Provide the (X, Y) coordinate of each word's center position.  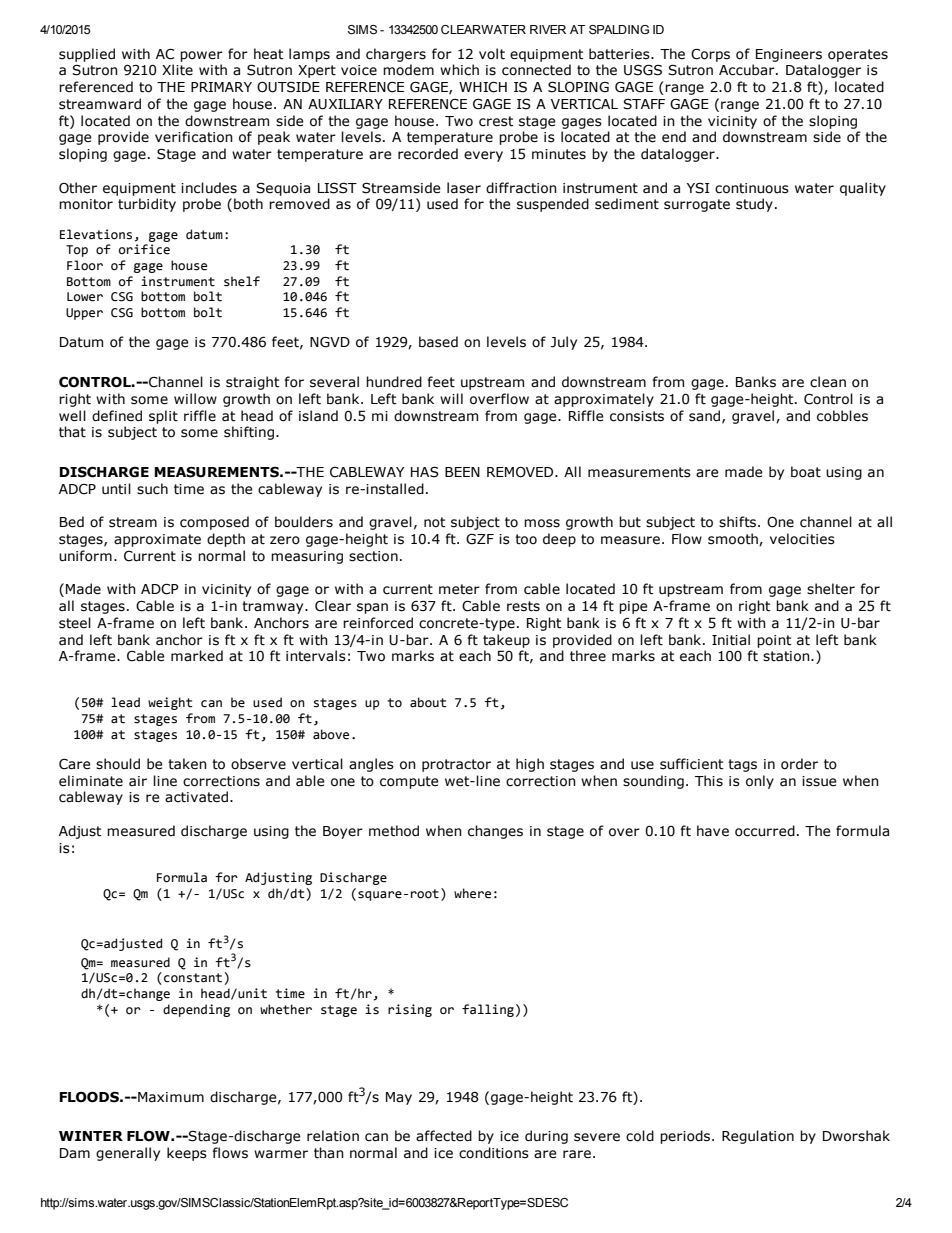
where (472, 893)
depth (226, 540)
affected (444, 1136)
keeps (187, 1154)
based (438, 342)
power (201, 56)
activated (196, 797)
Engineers (789, 55)
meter (459, 589)
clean (828, 382)
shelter (831, 589)
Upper (84, 314)
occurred (765, 831)
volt (492, 54)
